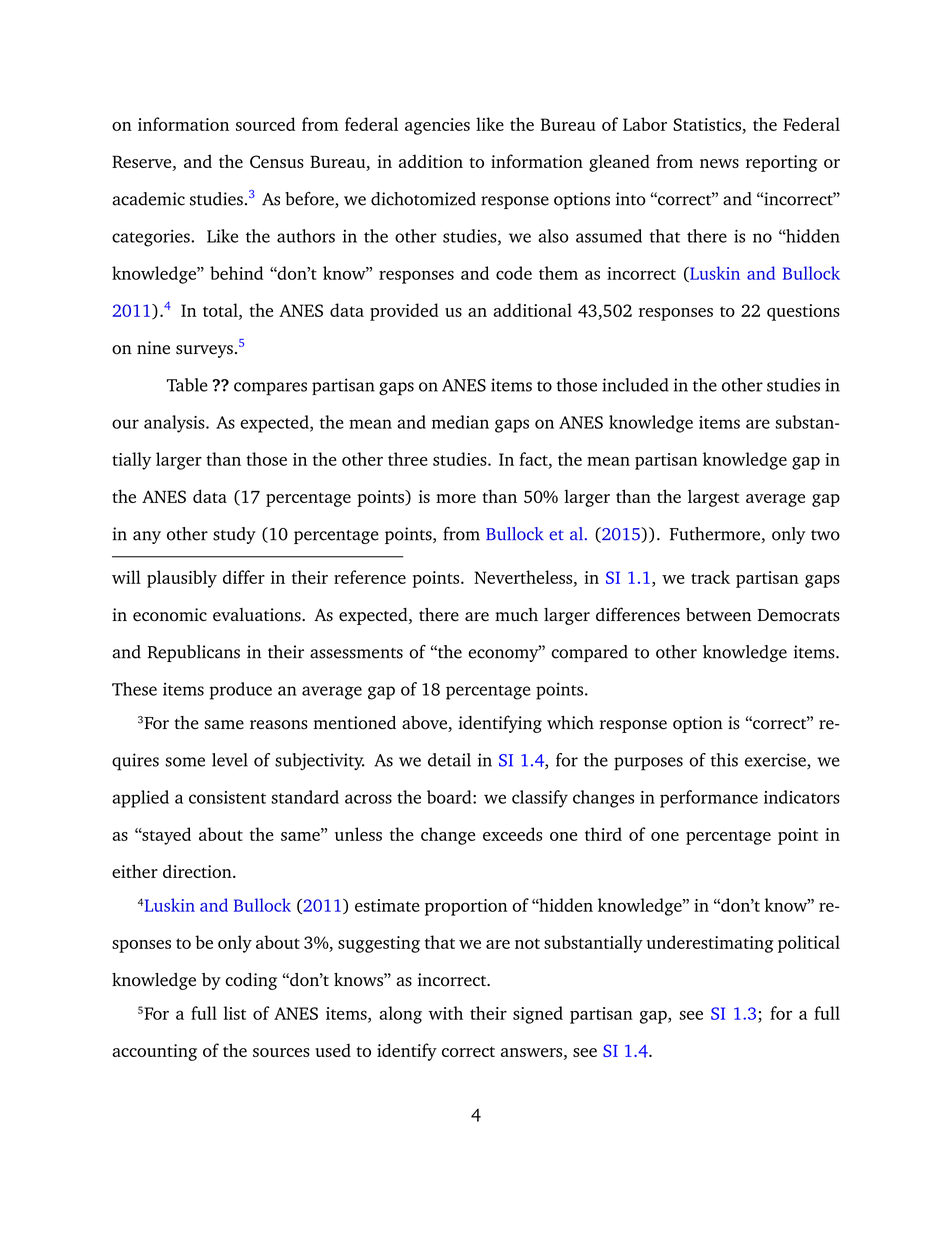 This image has width=952, height=1233. What do you see at coordinates (437, 126) in the image?
I see `agencies` at bounding box center [437, 126].
